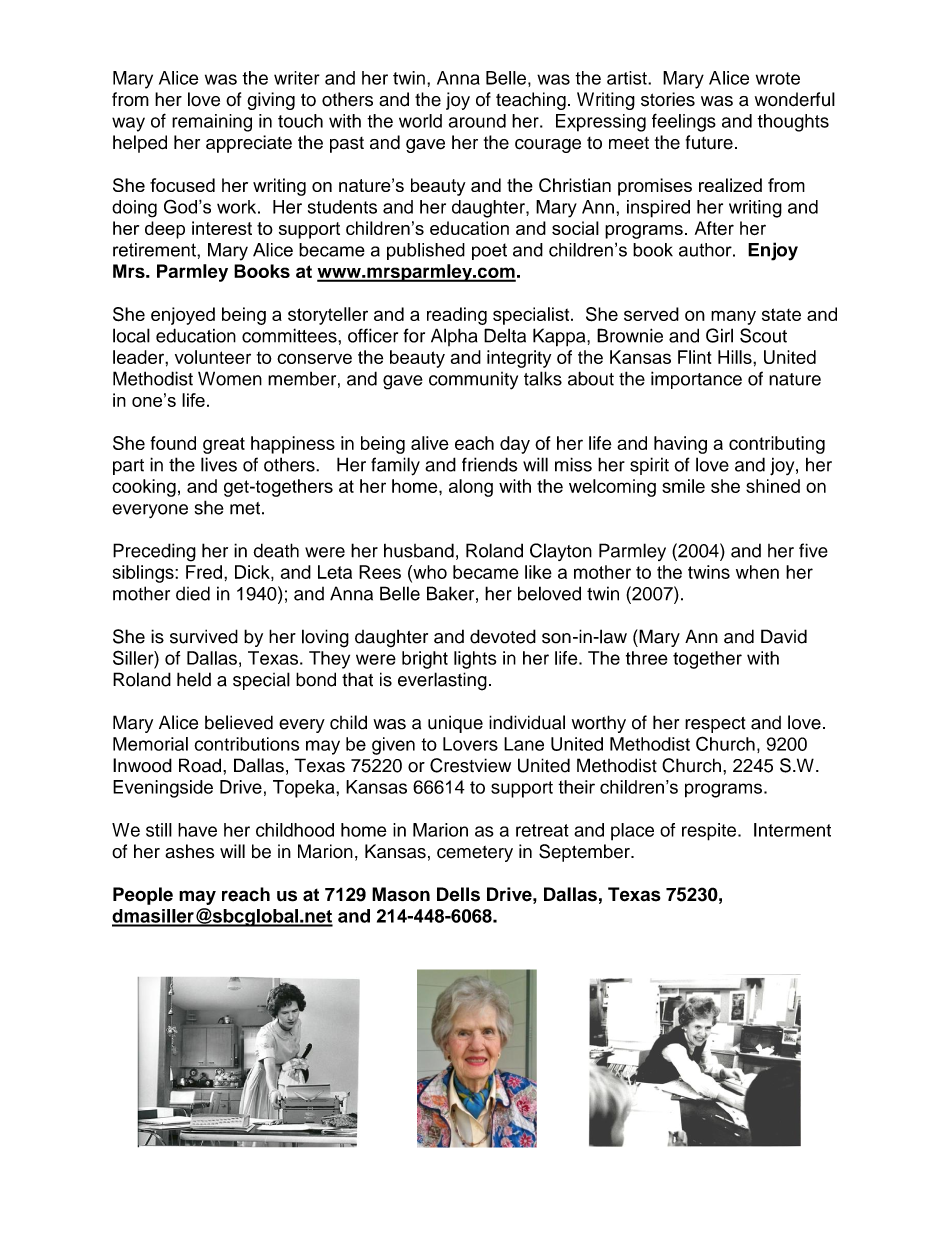 The height and width of the screenshot is (1233, 952). What do you see at coordinates (155, 250) in the screenshot?
I see `retirement` at bounding box center [155, 250].
